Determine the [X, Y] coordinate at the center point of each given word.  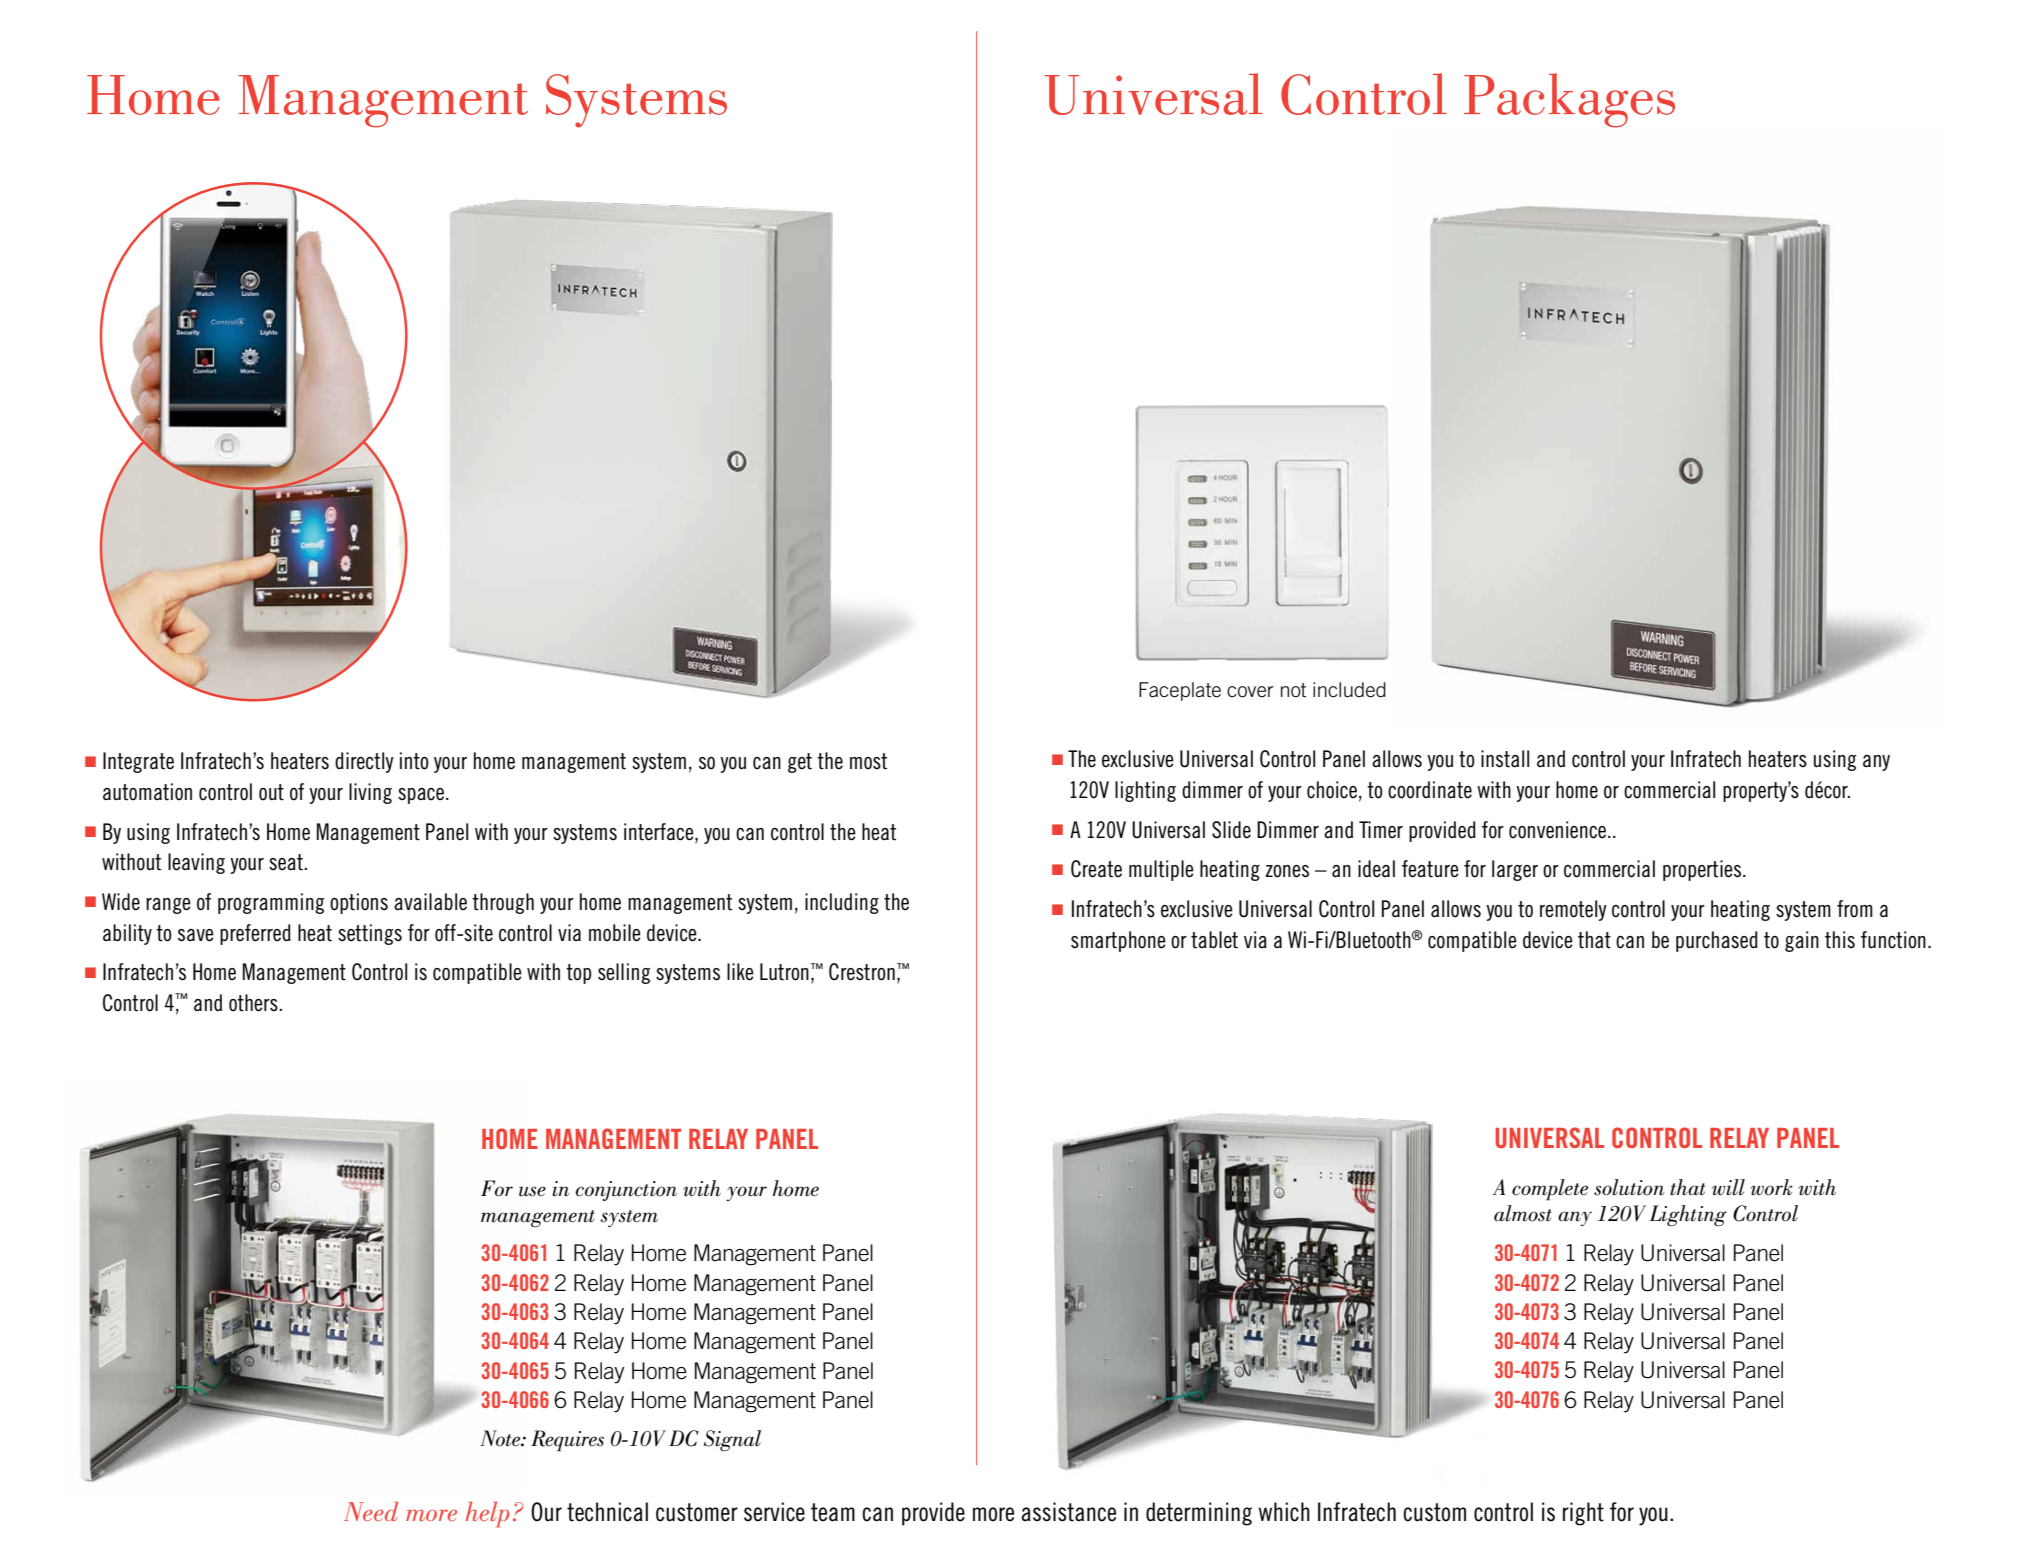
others [254, 1003]
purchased [1717, 941]
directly [364, 762]
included [1349, 690]
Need [371, 1511]
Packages [1569, 100]
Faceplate [1180, 691]
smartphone [1118, 941]
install [1505, 759]
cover [1250, 692]
